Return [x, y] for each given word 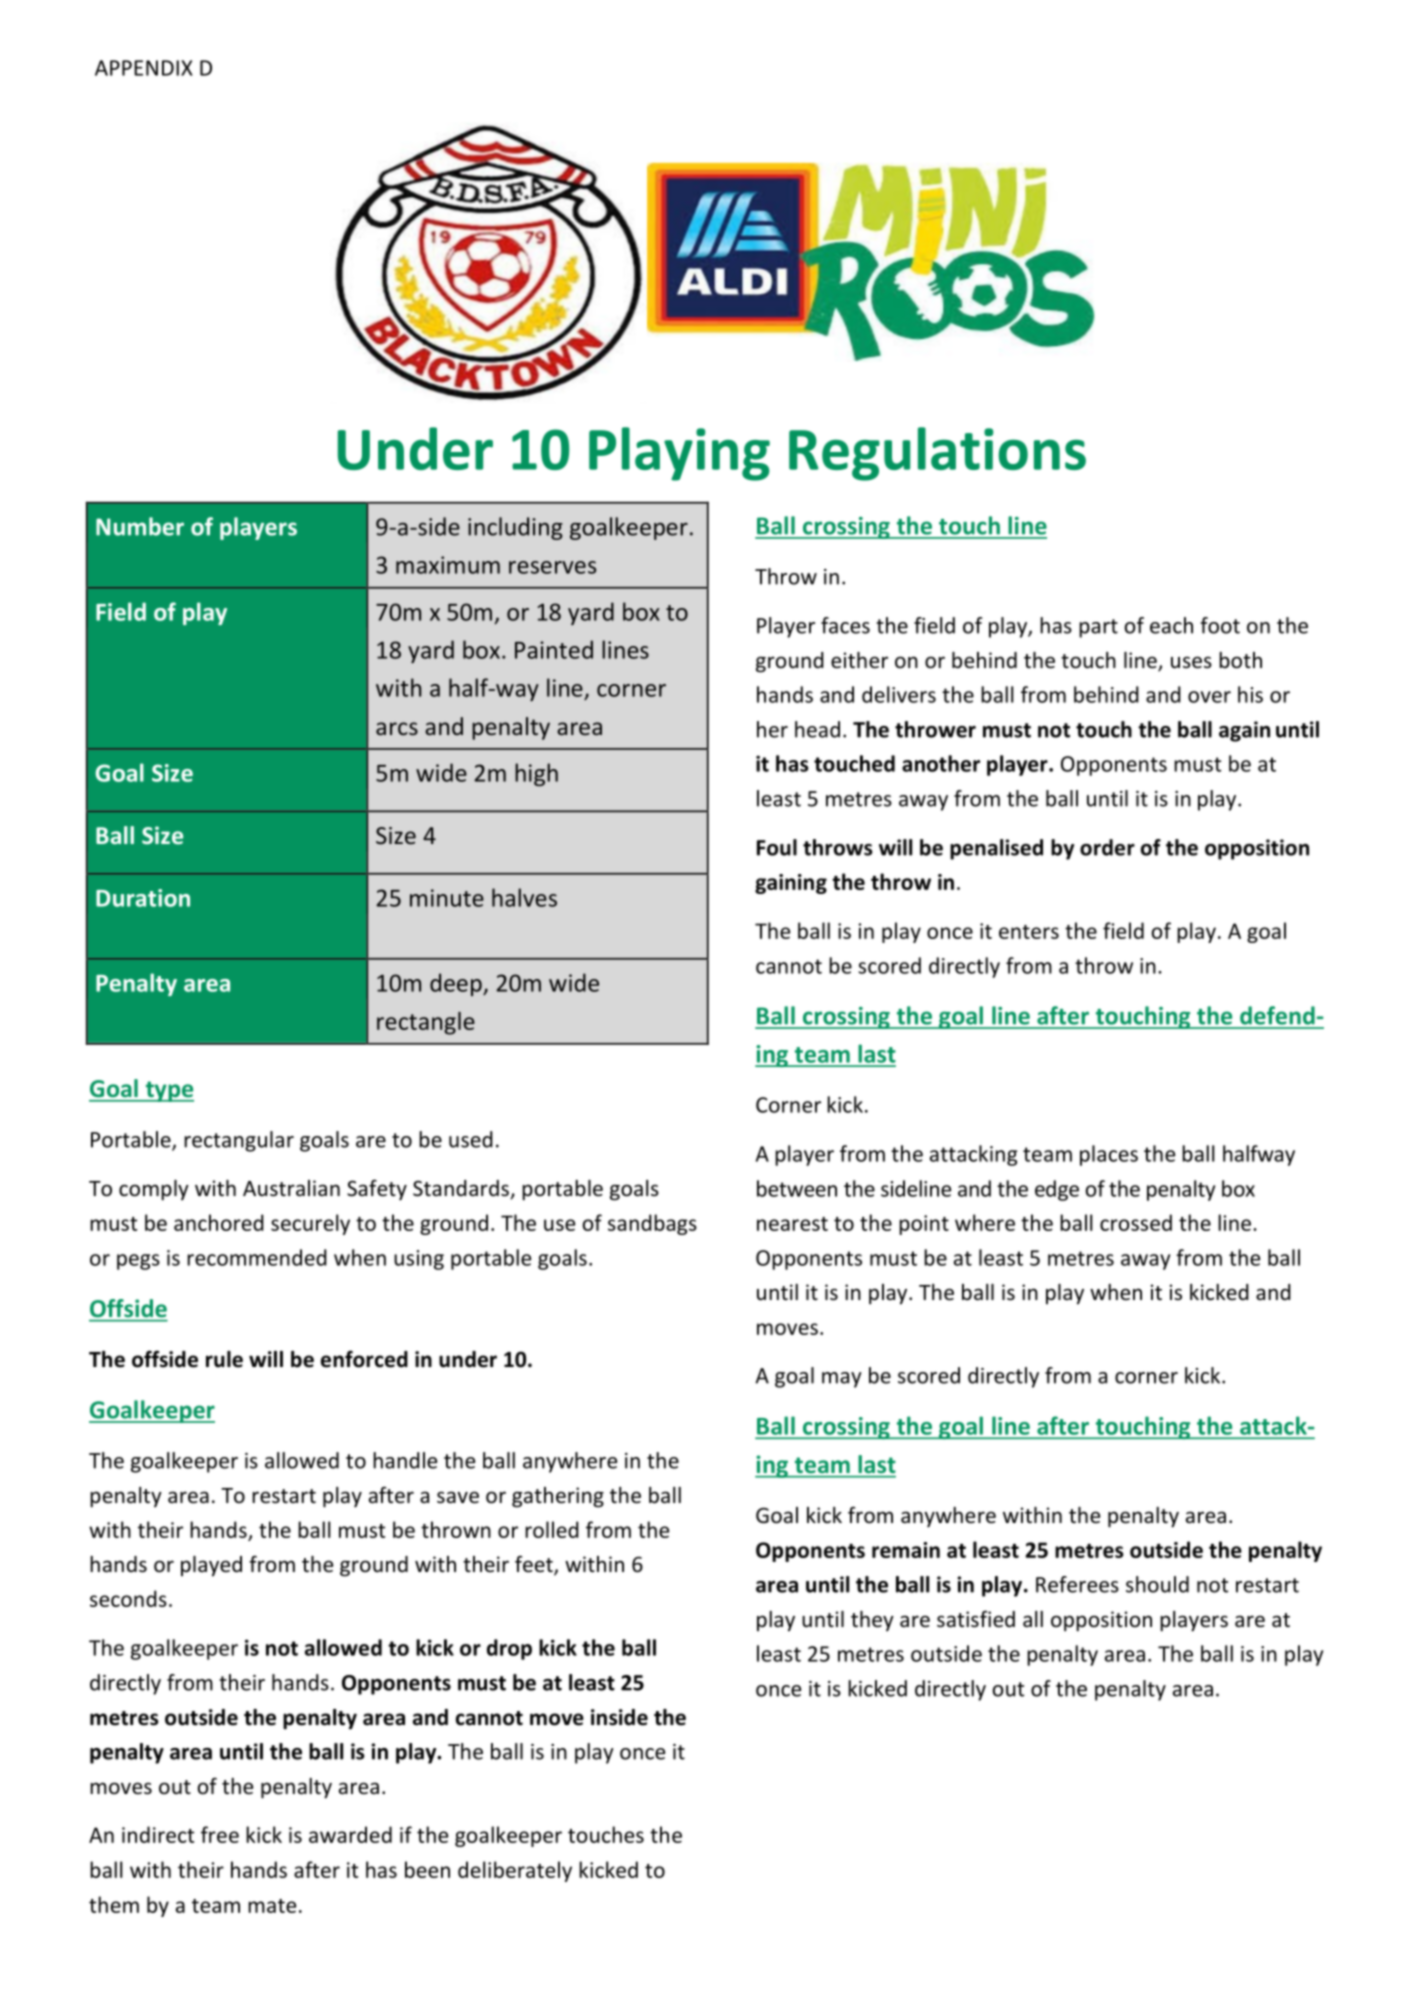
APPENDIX [144, 68]
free [220, 1834]
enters [1029, 932]
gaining [791, 884]
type [168, 1091]
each [1171, 625]
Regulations [937, 454]
